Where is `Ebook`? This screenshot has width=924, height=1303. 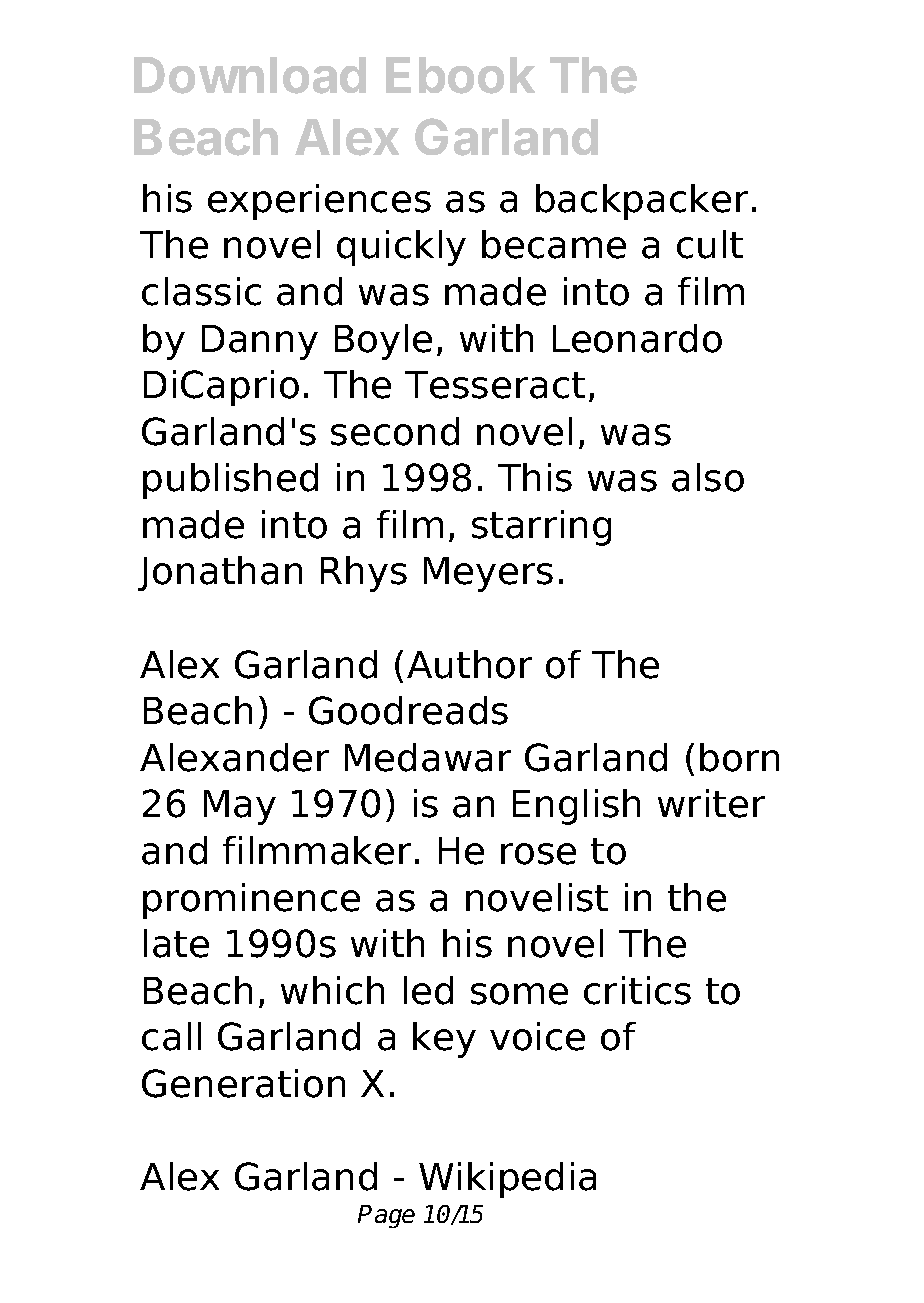
Ebook is located at coordinates (460, 75).
